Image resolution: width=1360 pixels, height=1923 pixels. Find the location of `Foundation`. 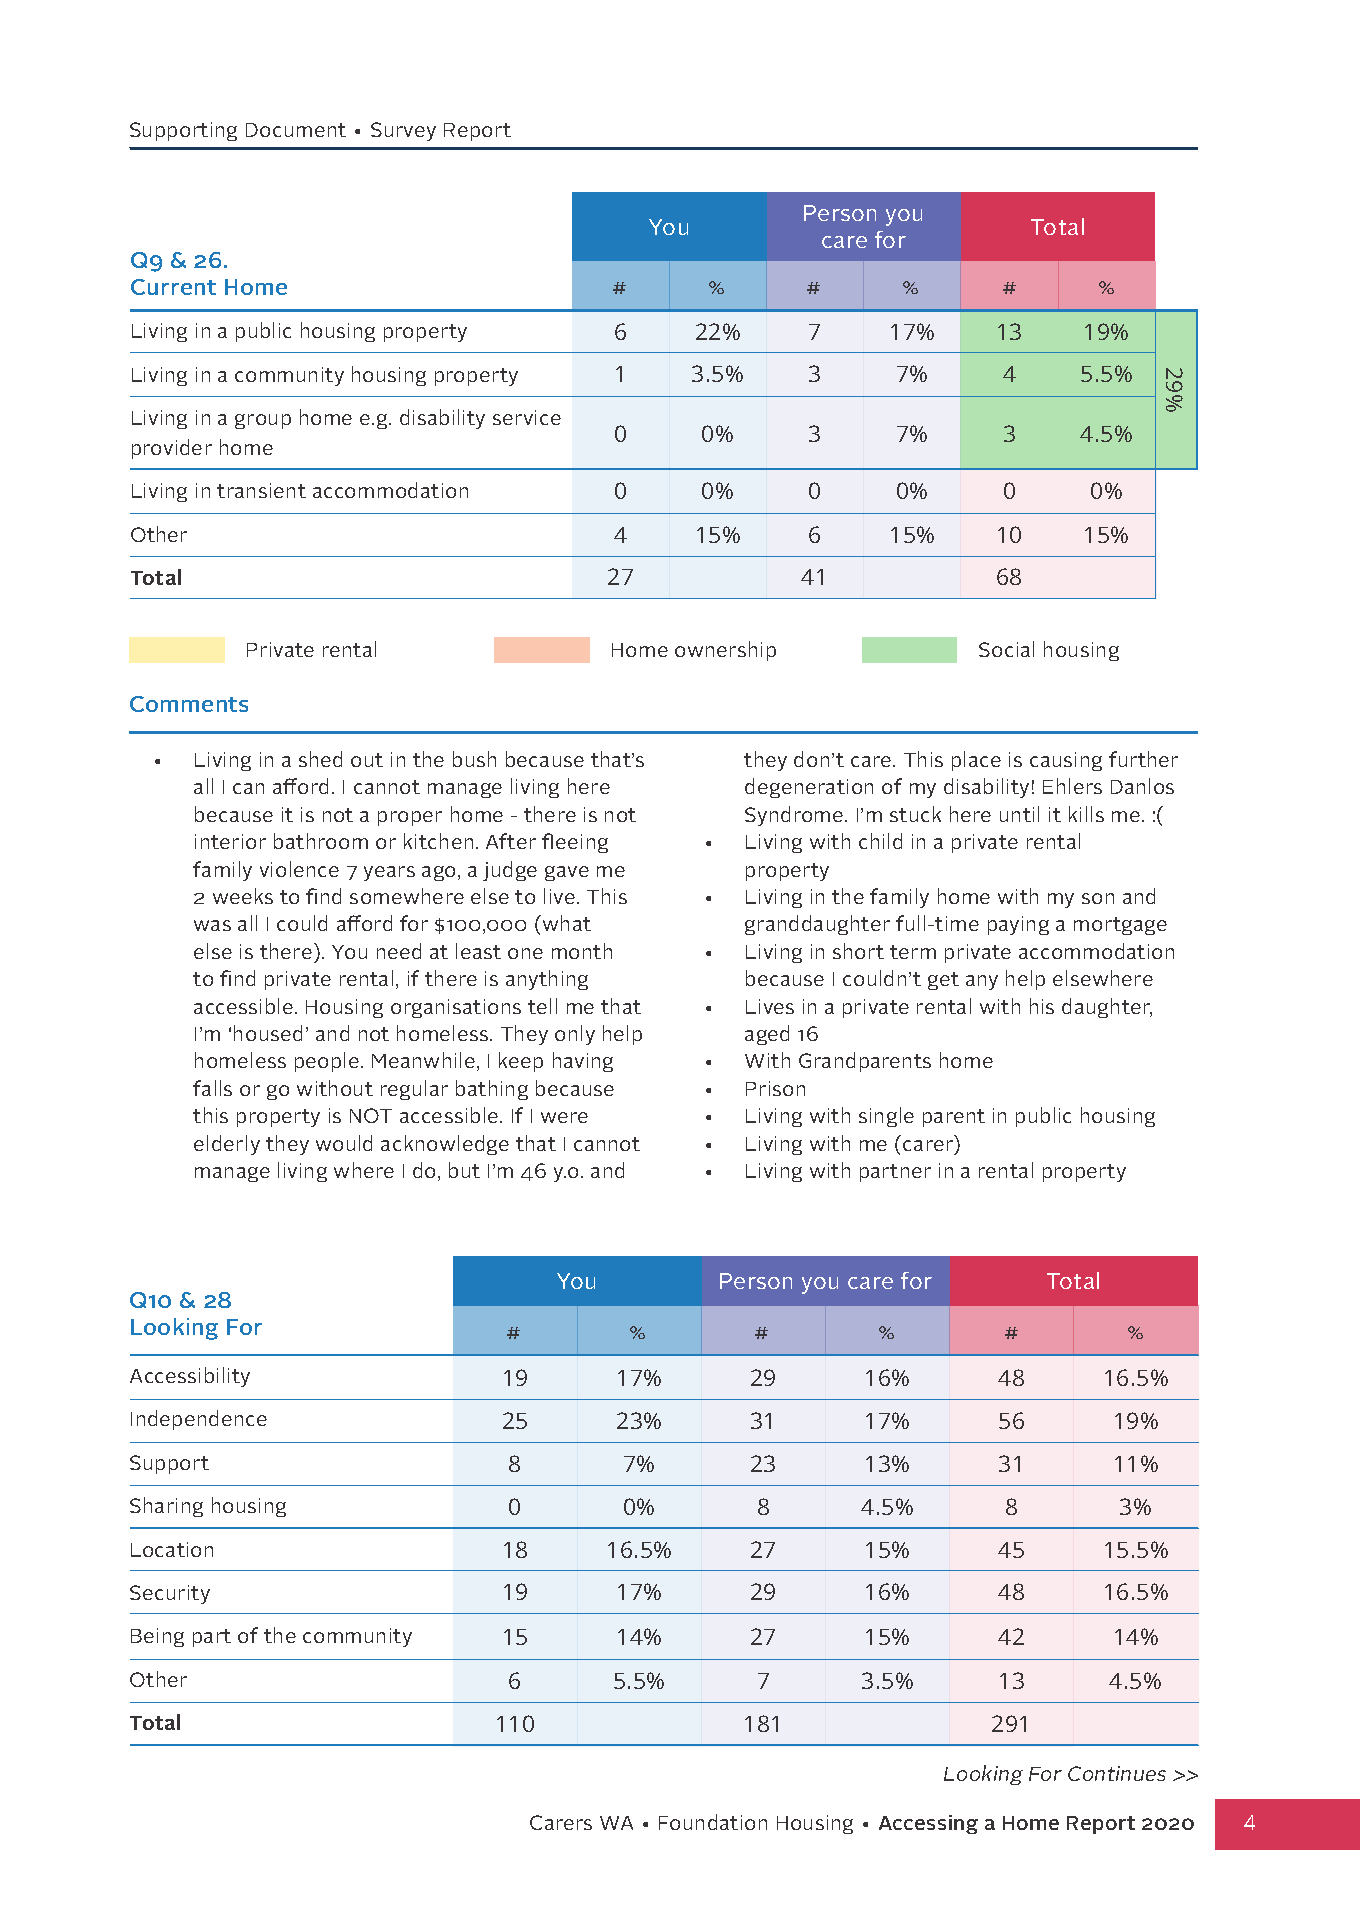

Foundation is located at coordinates (713, 1822).
